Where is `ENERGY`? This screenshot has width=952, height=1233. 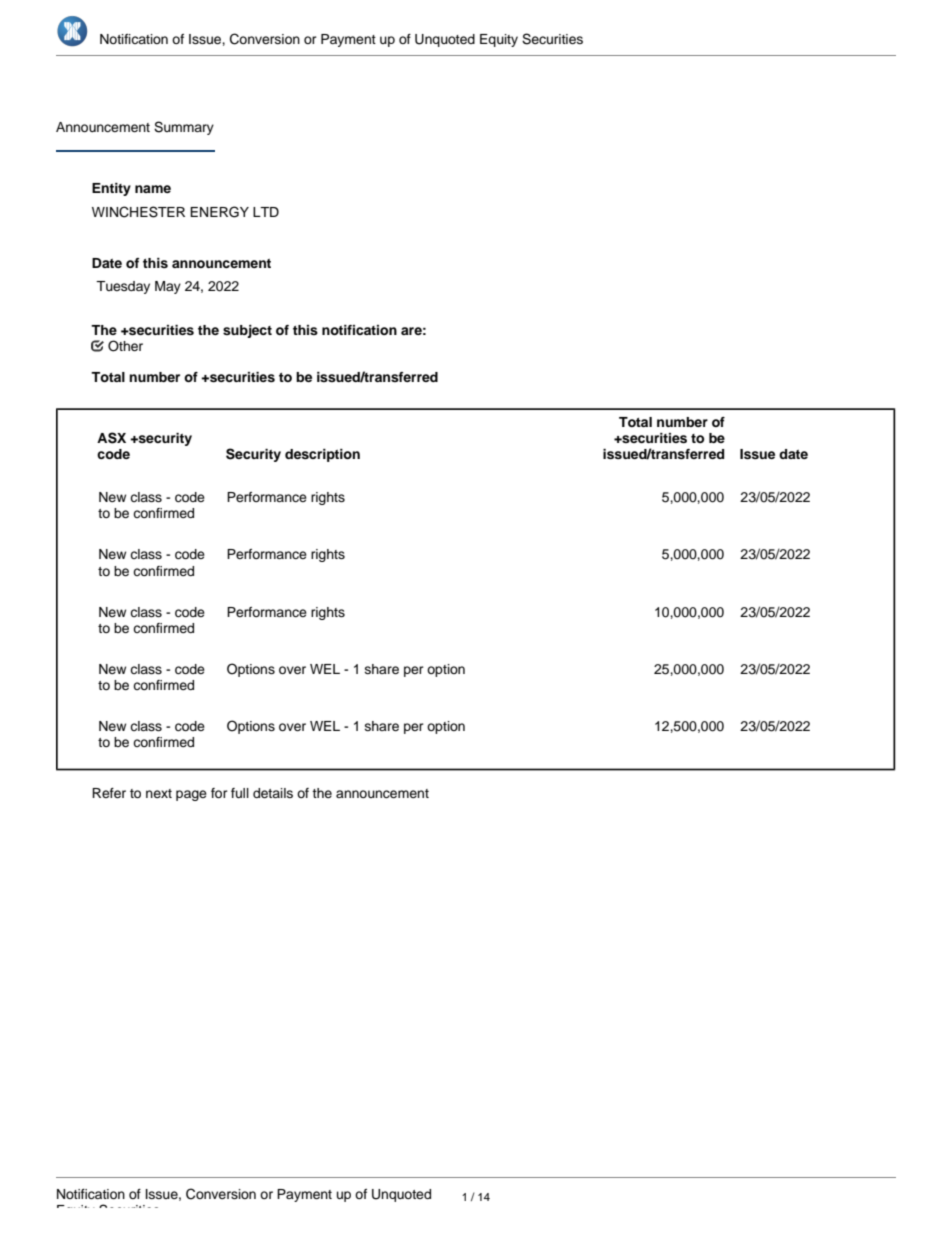
ENERGY is located at coordinates (219, 212).
